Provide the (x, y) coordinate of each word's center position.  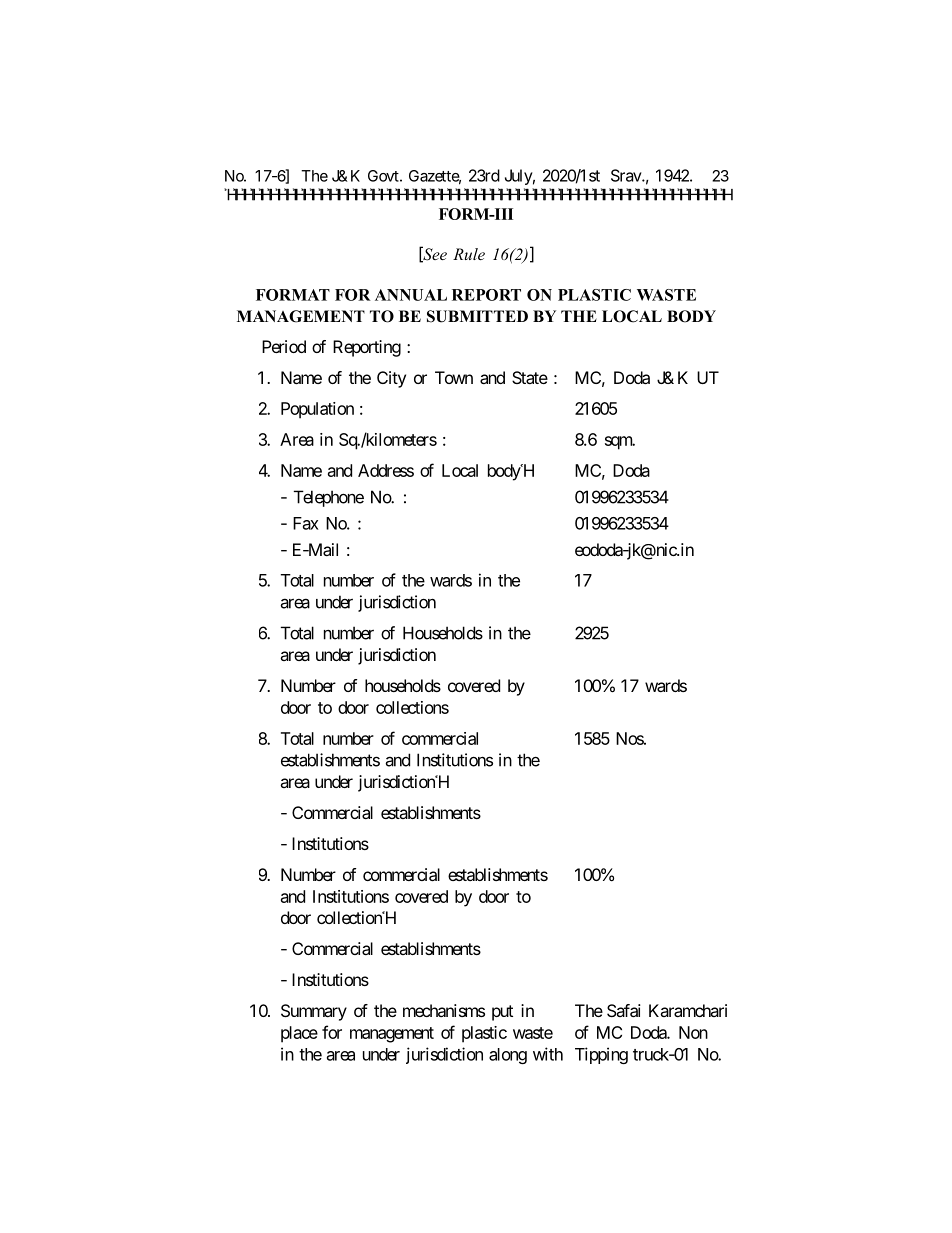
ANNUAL (411, 295)
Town (454, 377)
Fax (306, 523)
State (530, 377)
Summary (314, 1012)
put (502, 1013)
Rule (469, 254)
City (391, 379)
